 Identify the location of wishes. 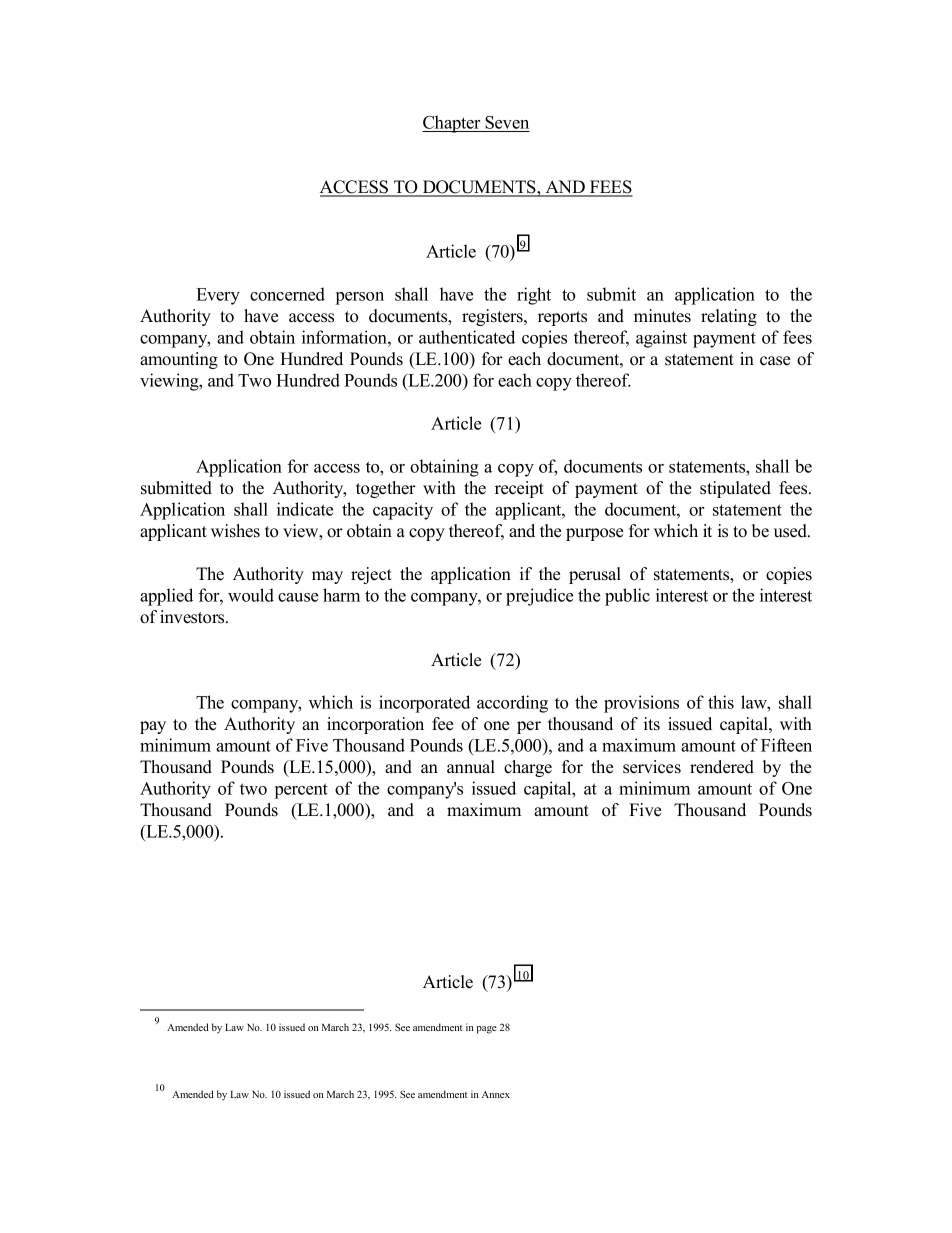
(235, 531).
